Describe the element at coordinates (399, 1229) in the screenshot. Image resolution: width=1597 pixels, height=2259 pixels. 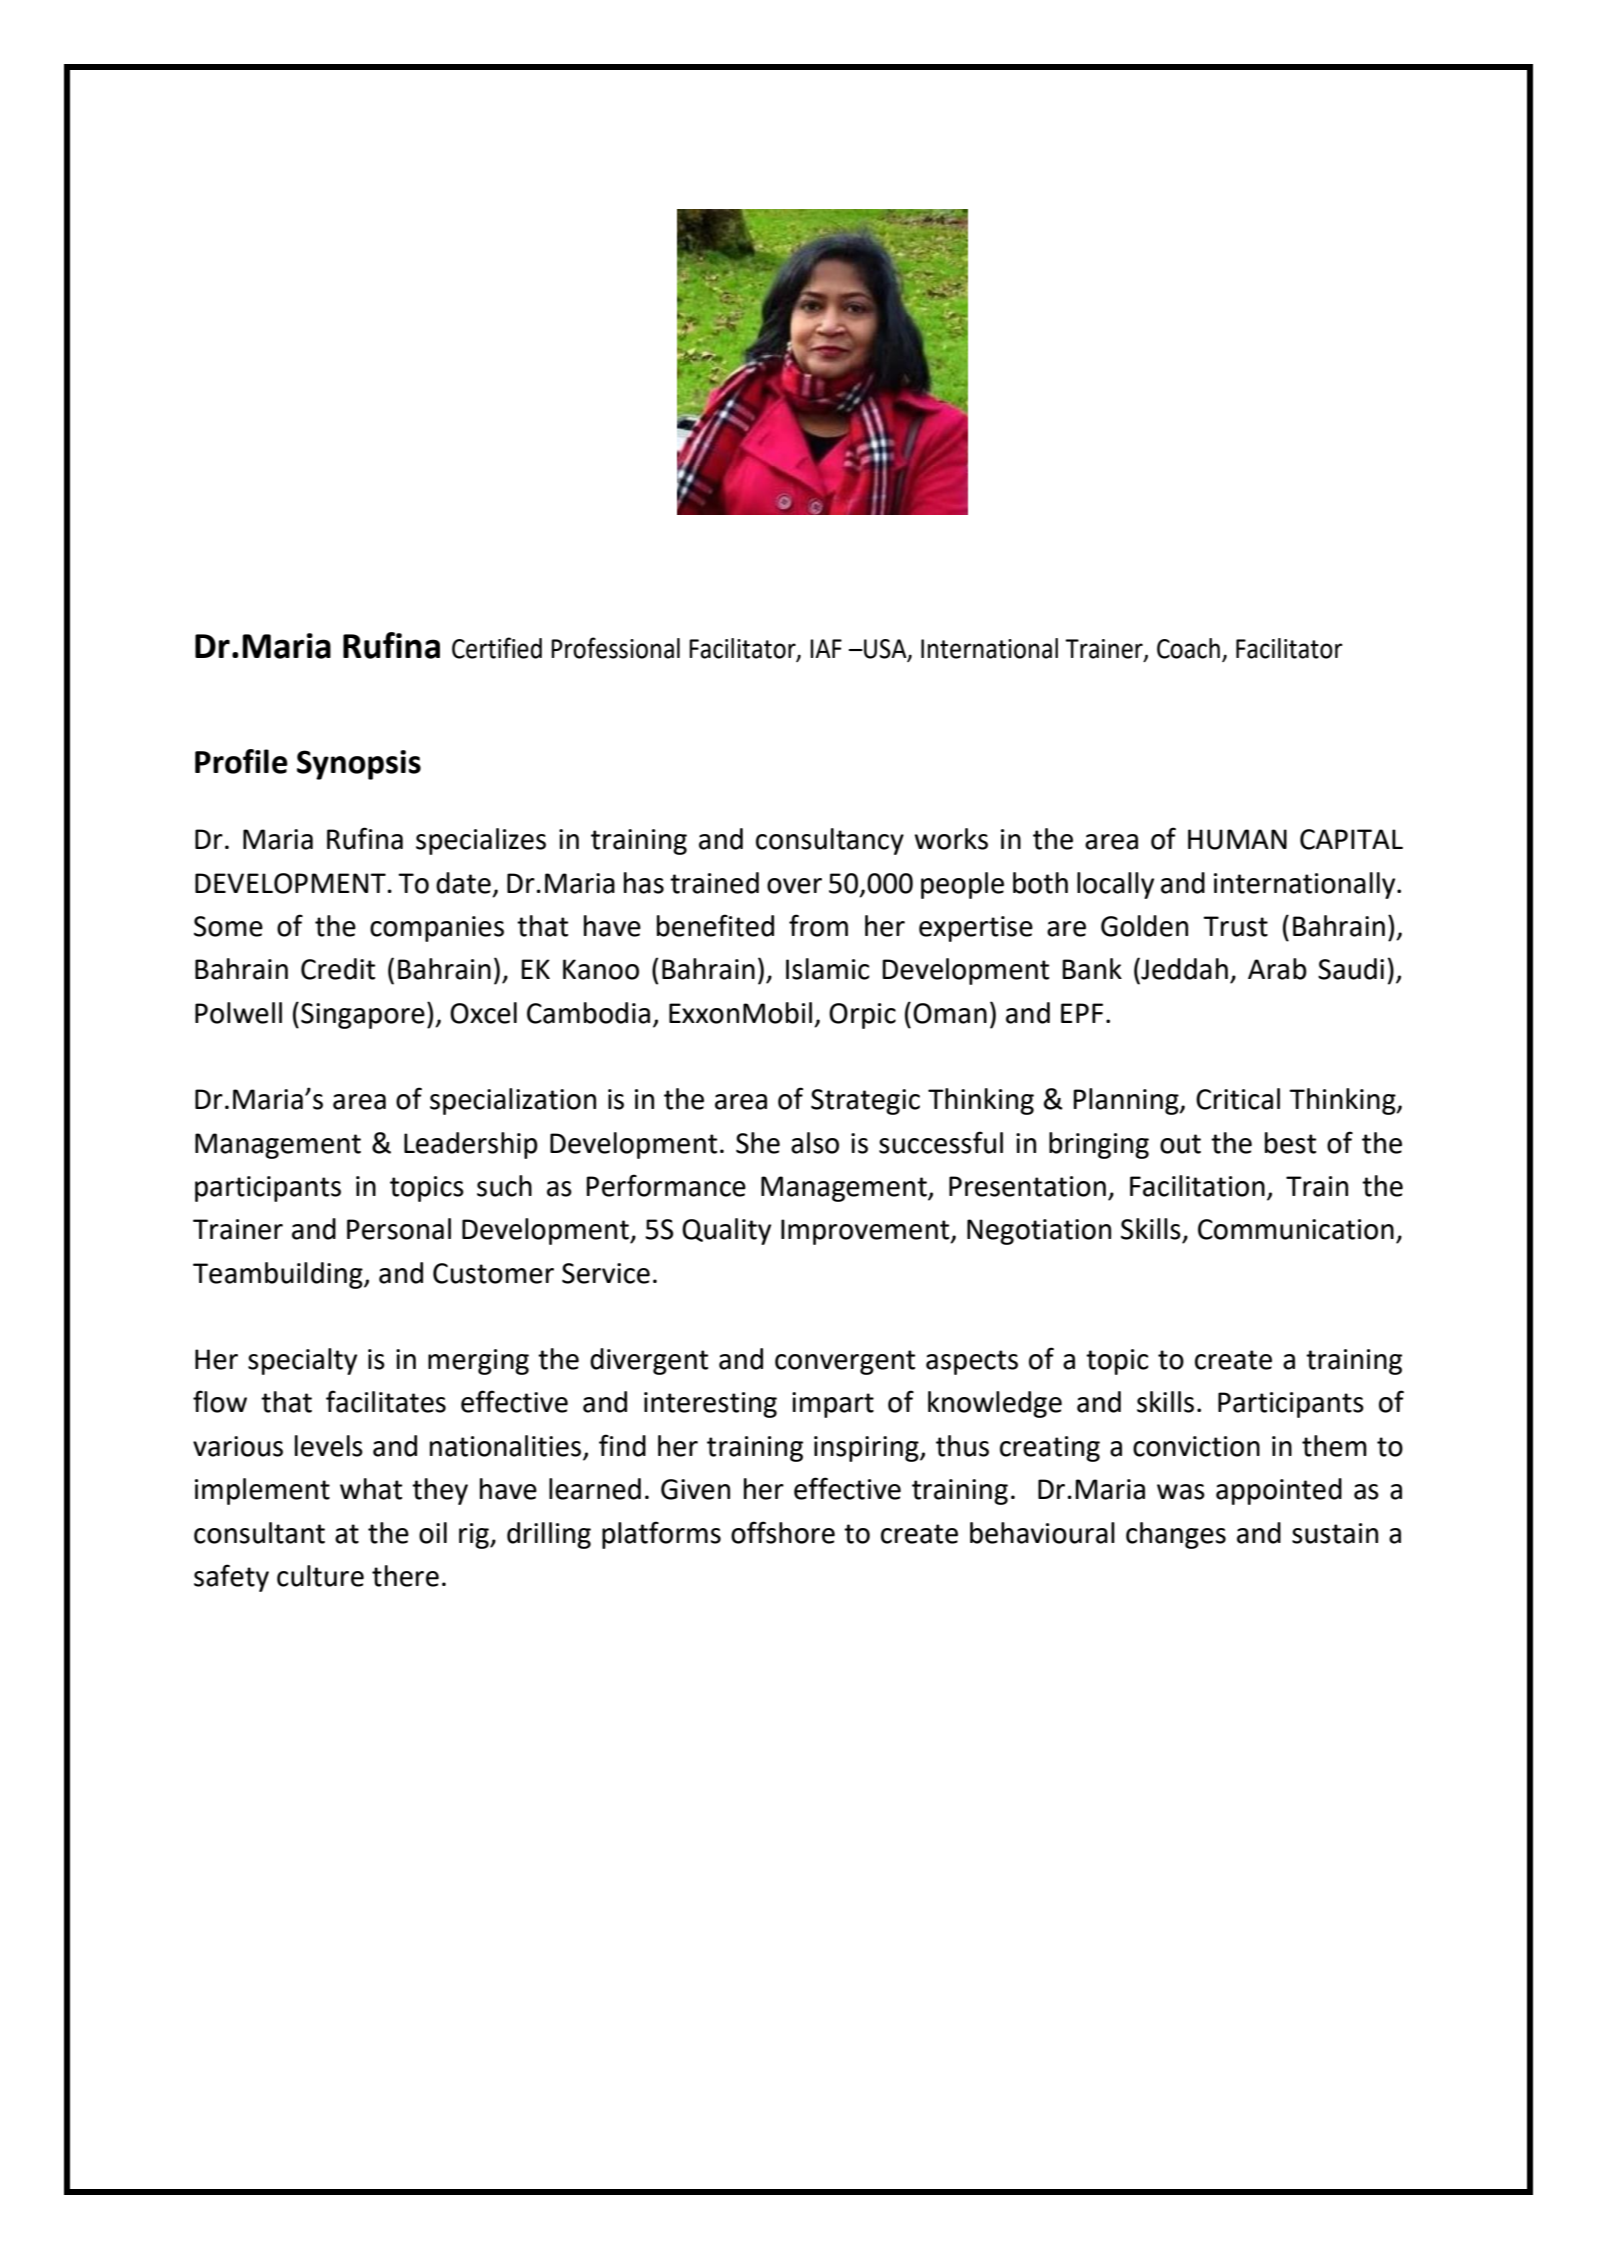
I see `Personal` at that location.
